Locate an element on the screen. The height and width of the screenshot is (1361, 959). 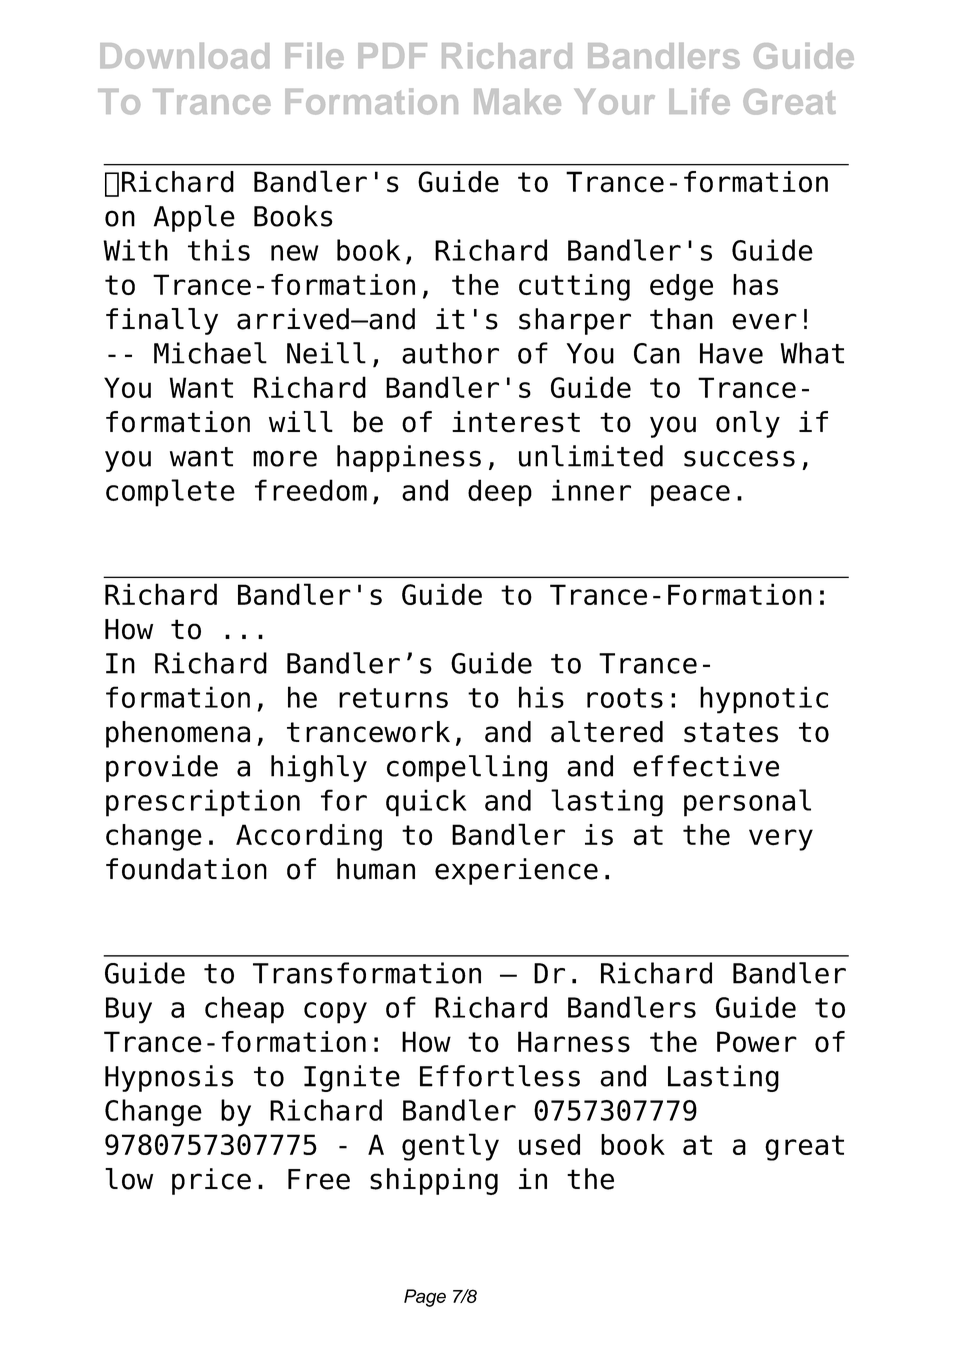
Download is located at coordinates (184, 56).
